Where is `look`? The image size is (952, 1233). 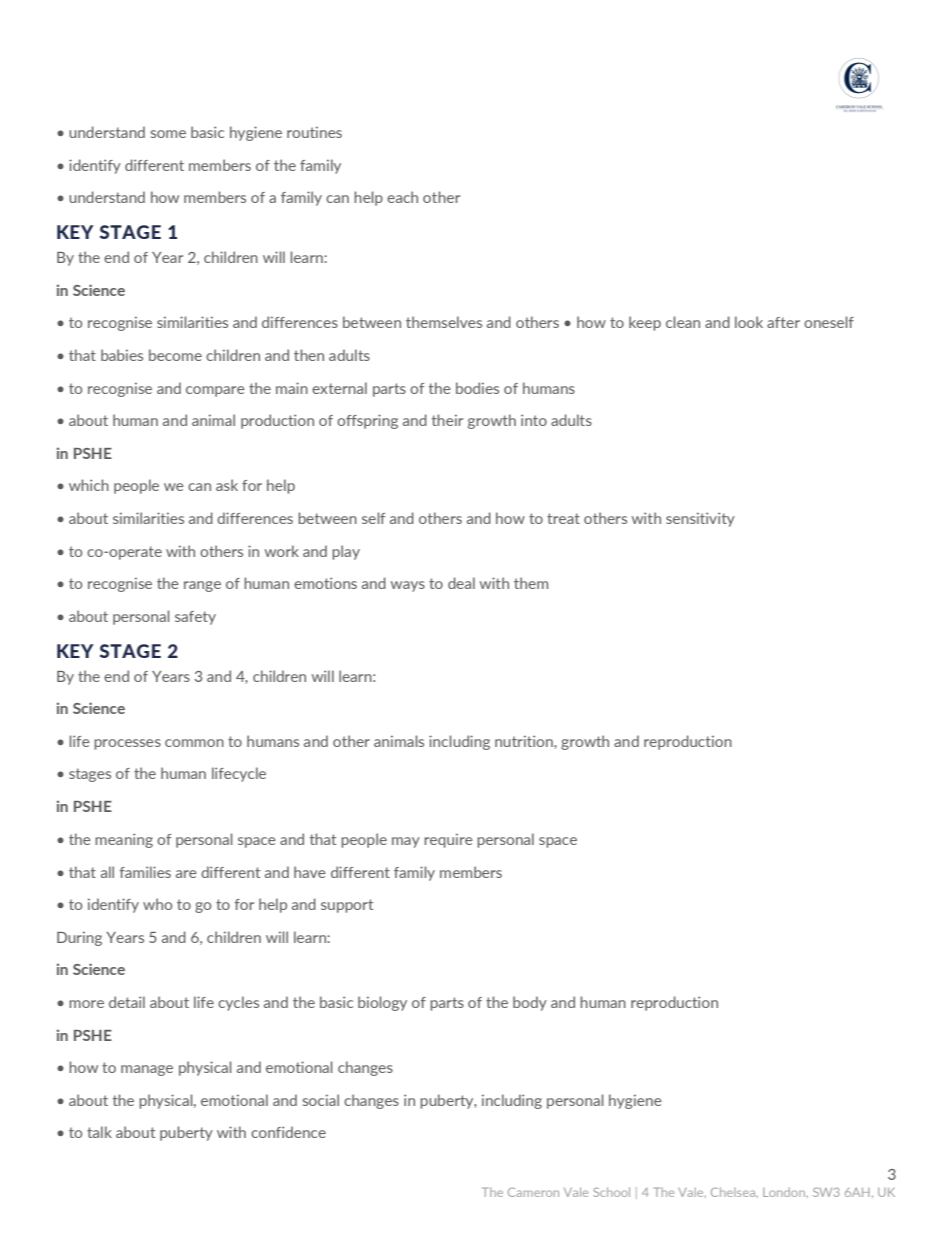 look is located at coordinates (749, 322).
